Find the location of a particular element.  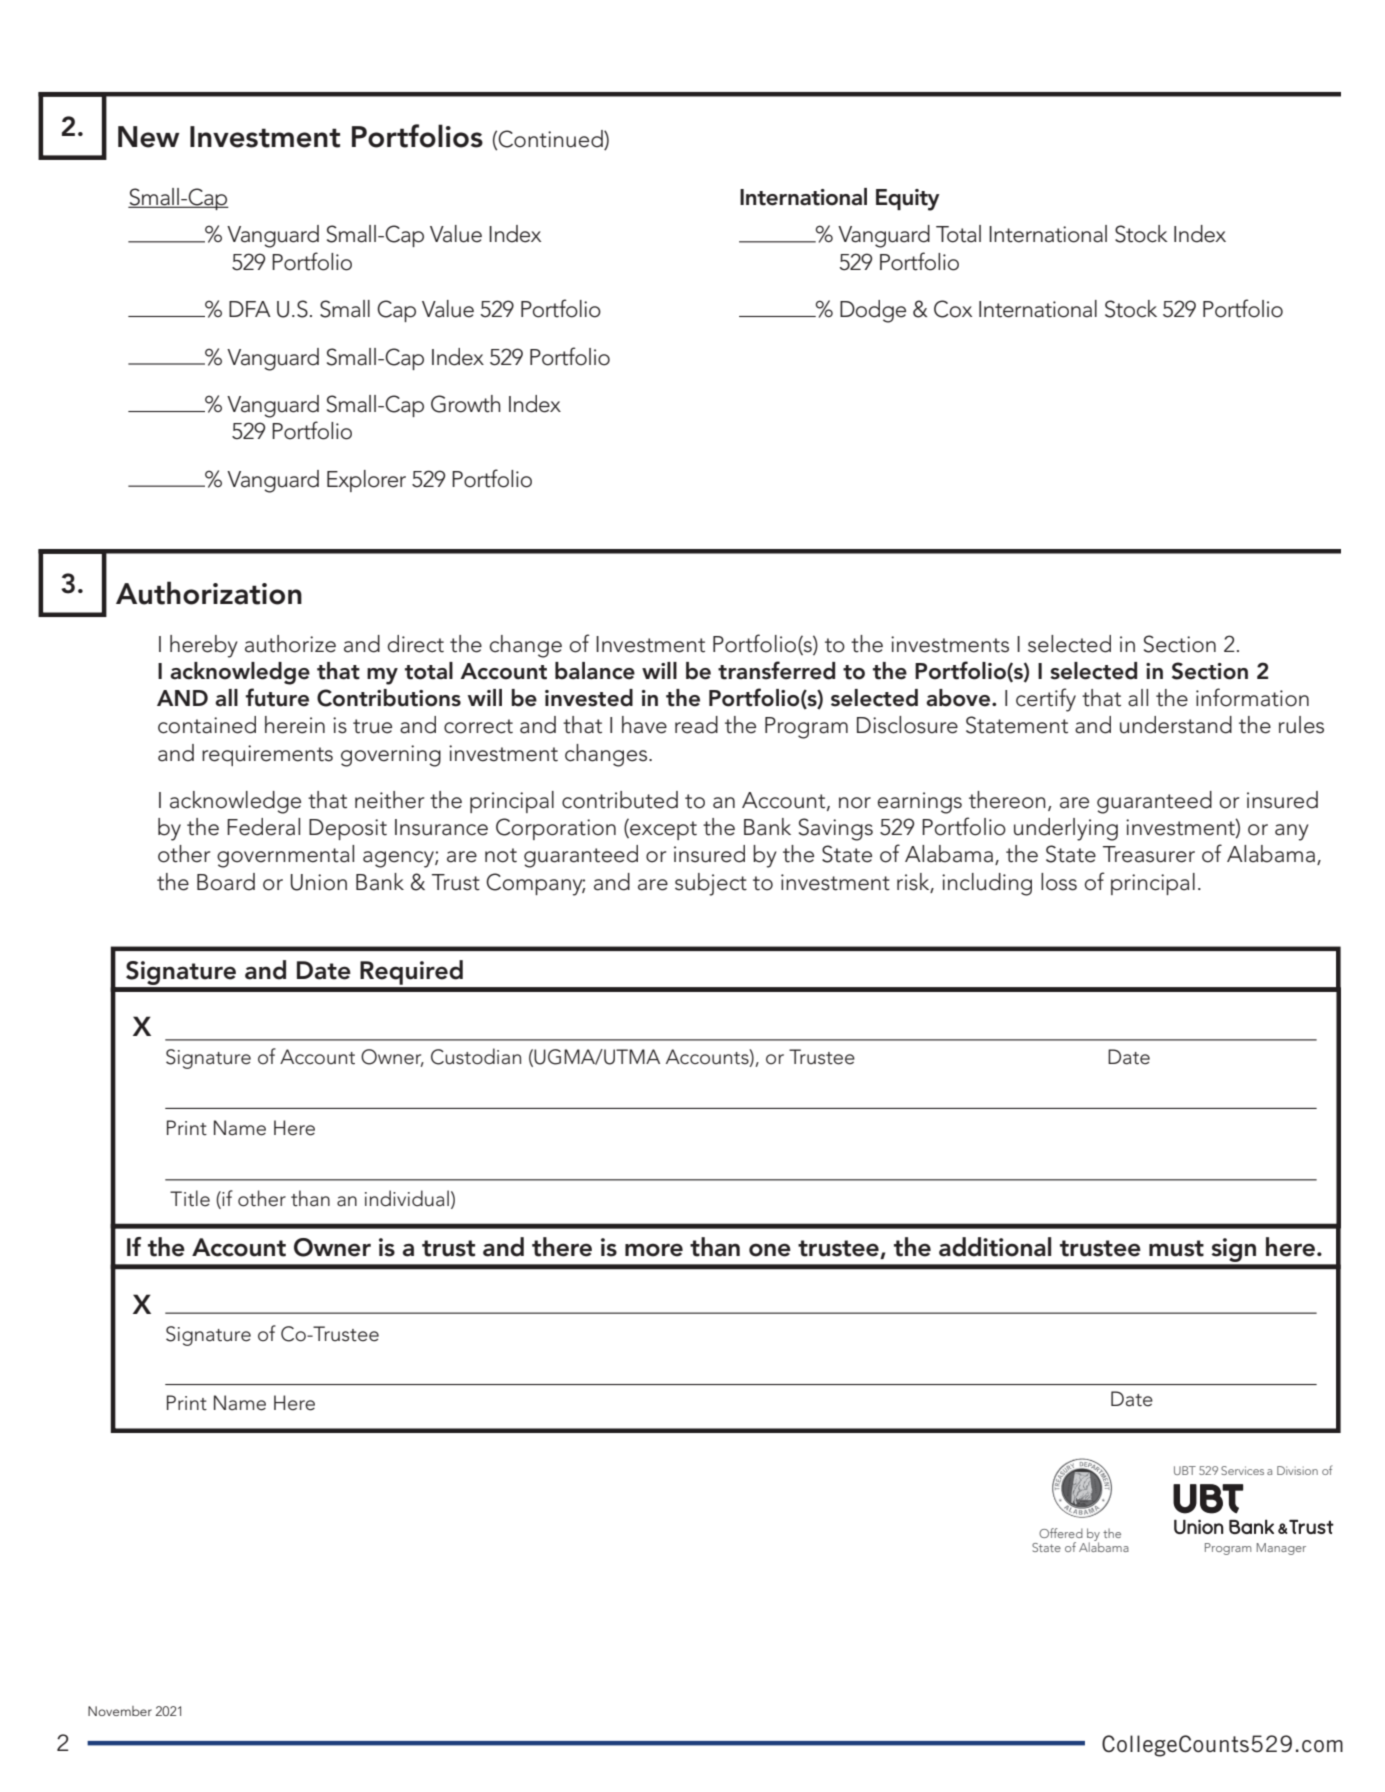

November is located at coordinates (120, 1711).
